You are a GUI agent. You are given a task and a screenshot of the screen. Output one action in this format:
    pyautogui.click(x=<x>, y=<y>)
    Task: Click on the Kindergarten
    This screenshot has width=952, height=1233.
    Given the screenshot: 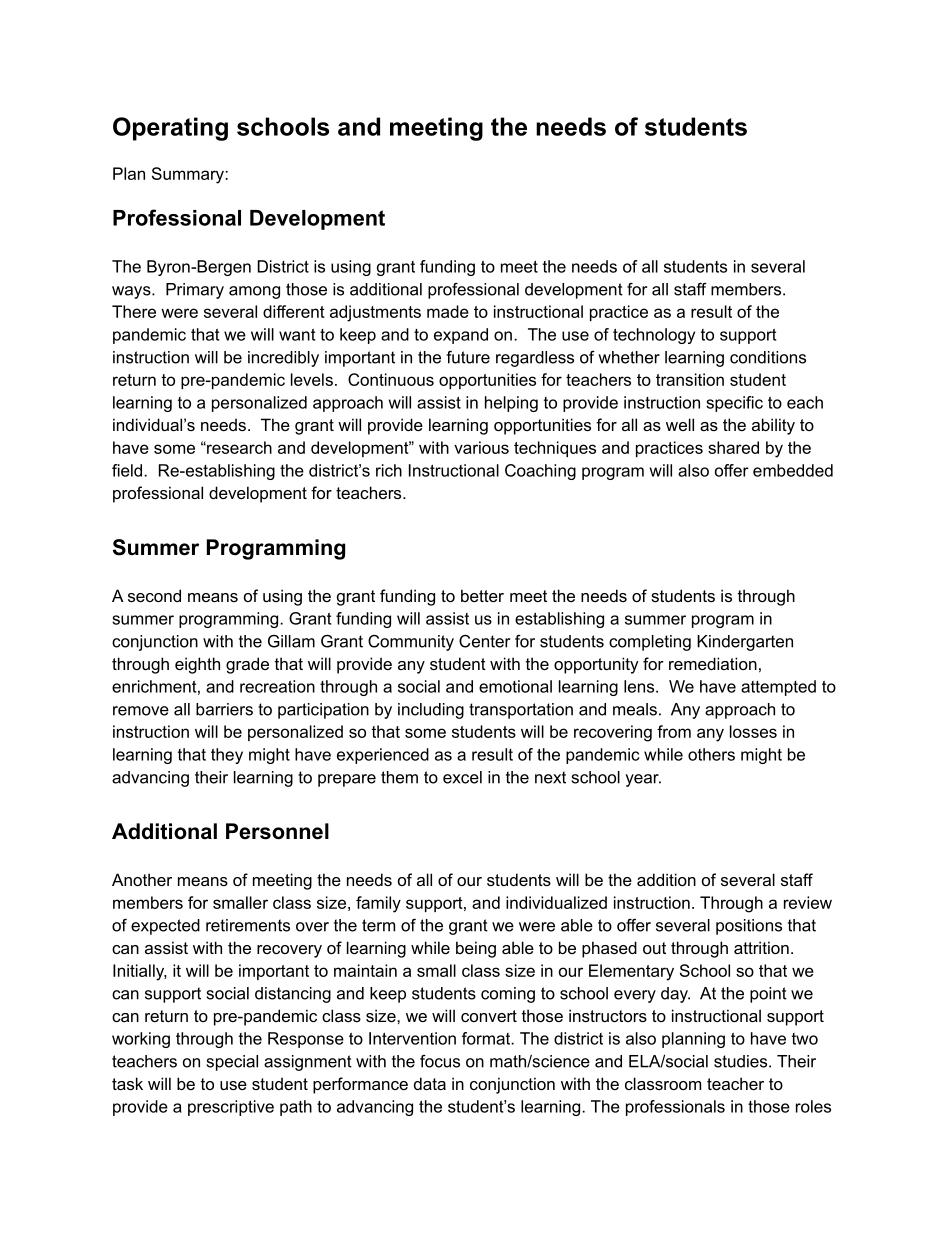 What is the action you would take?
    pyautogui.click(x=745, y=643)
